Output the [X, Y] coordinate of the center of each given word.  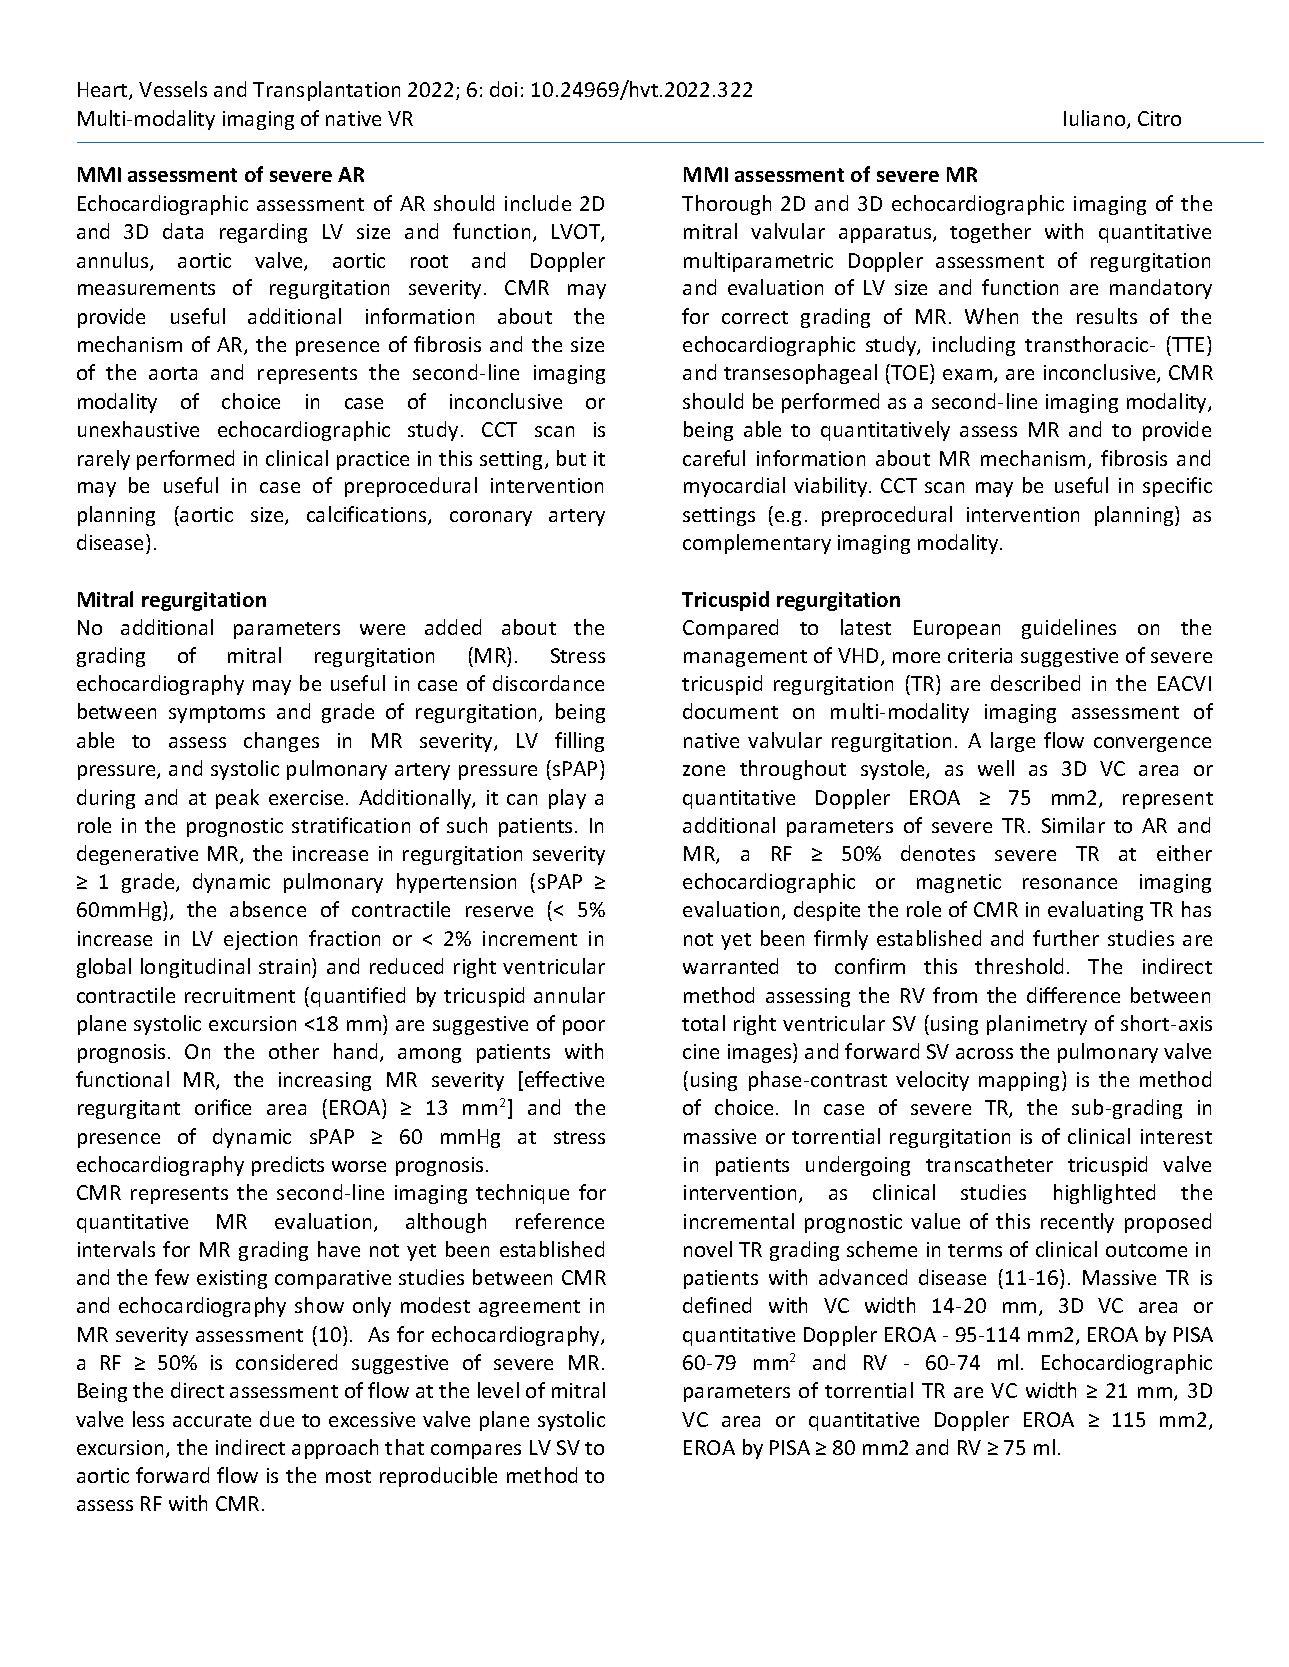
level [498, 1390]
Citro [1159, 118]
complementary [757, 544]
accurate [212, 1420]
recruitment [240, 995]
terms [975, 1250]
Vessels [173, 89]
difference [1073, 995]
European [957, 629]
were [382, 629]
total [703, 1023]
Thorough [726, 205]
